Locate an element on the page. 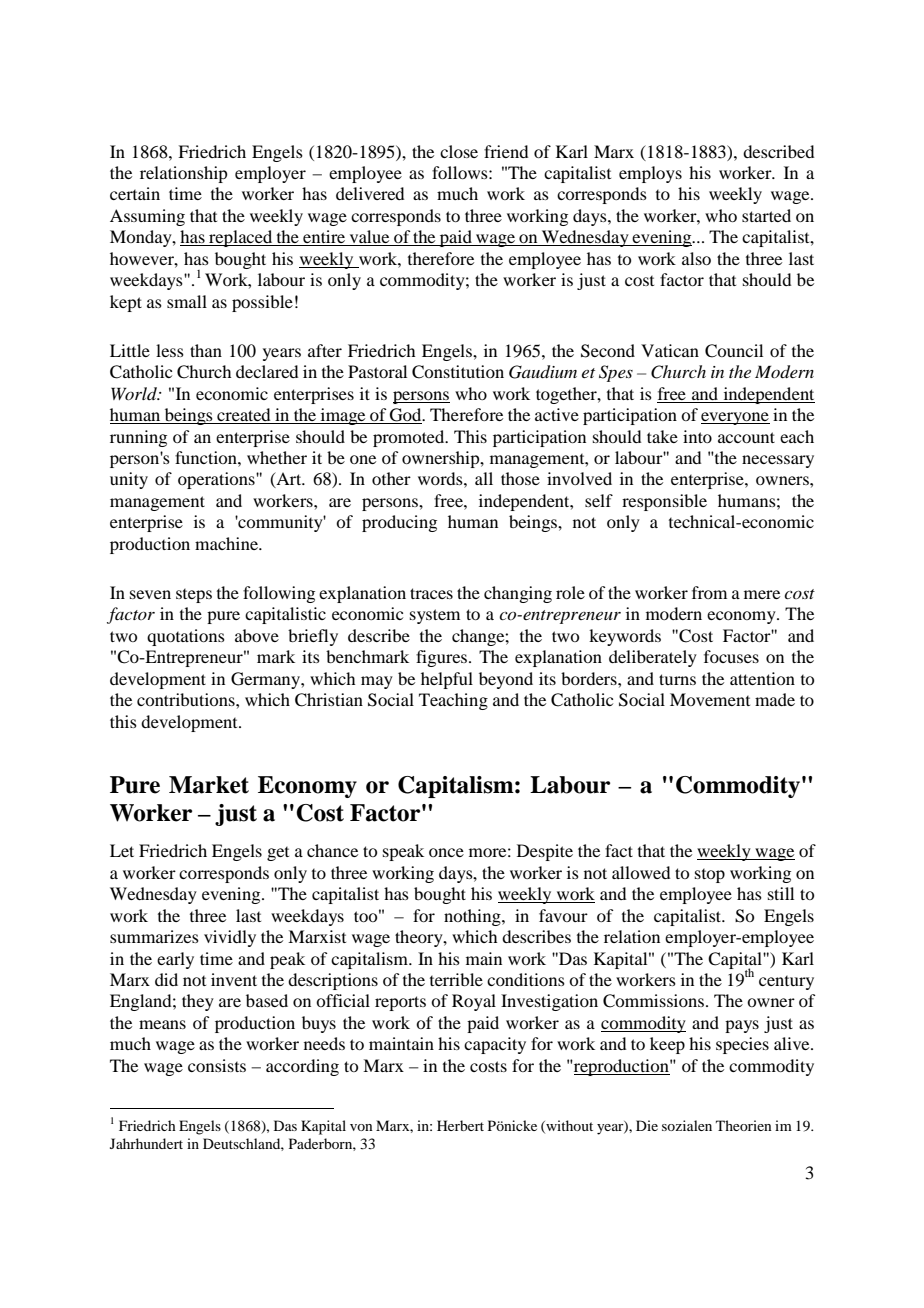 This document has height=1308, width=924. consists is located at coordinates (217, 1065).
